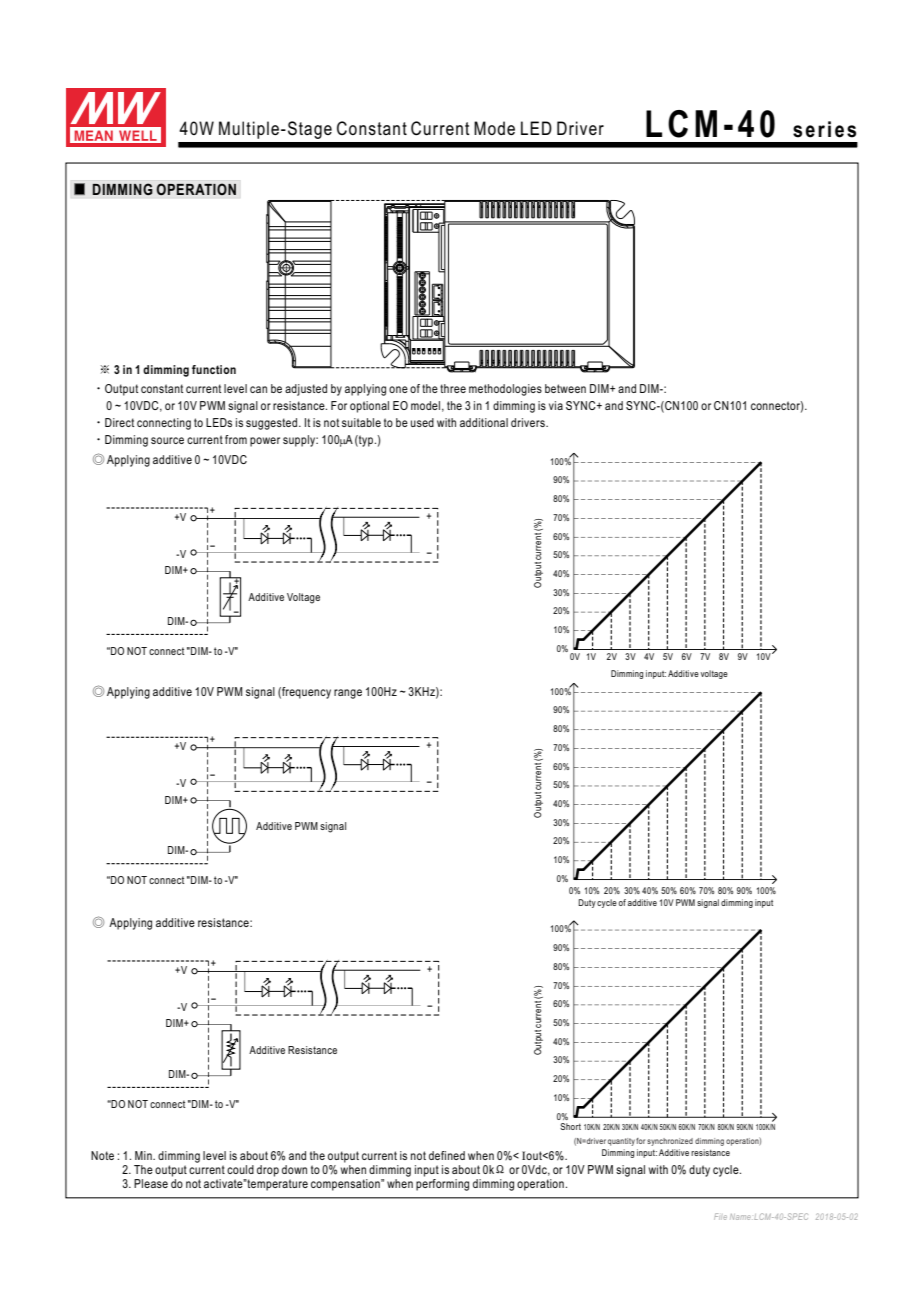 Image resolution: width=924 pixels, height=1308 pixels. I want to click on Please, so click(151, 1183).
